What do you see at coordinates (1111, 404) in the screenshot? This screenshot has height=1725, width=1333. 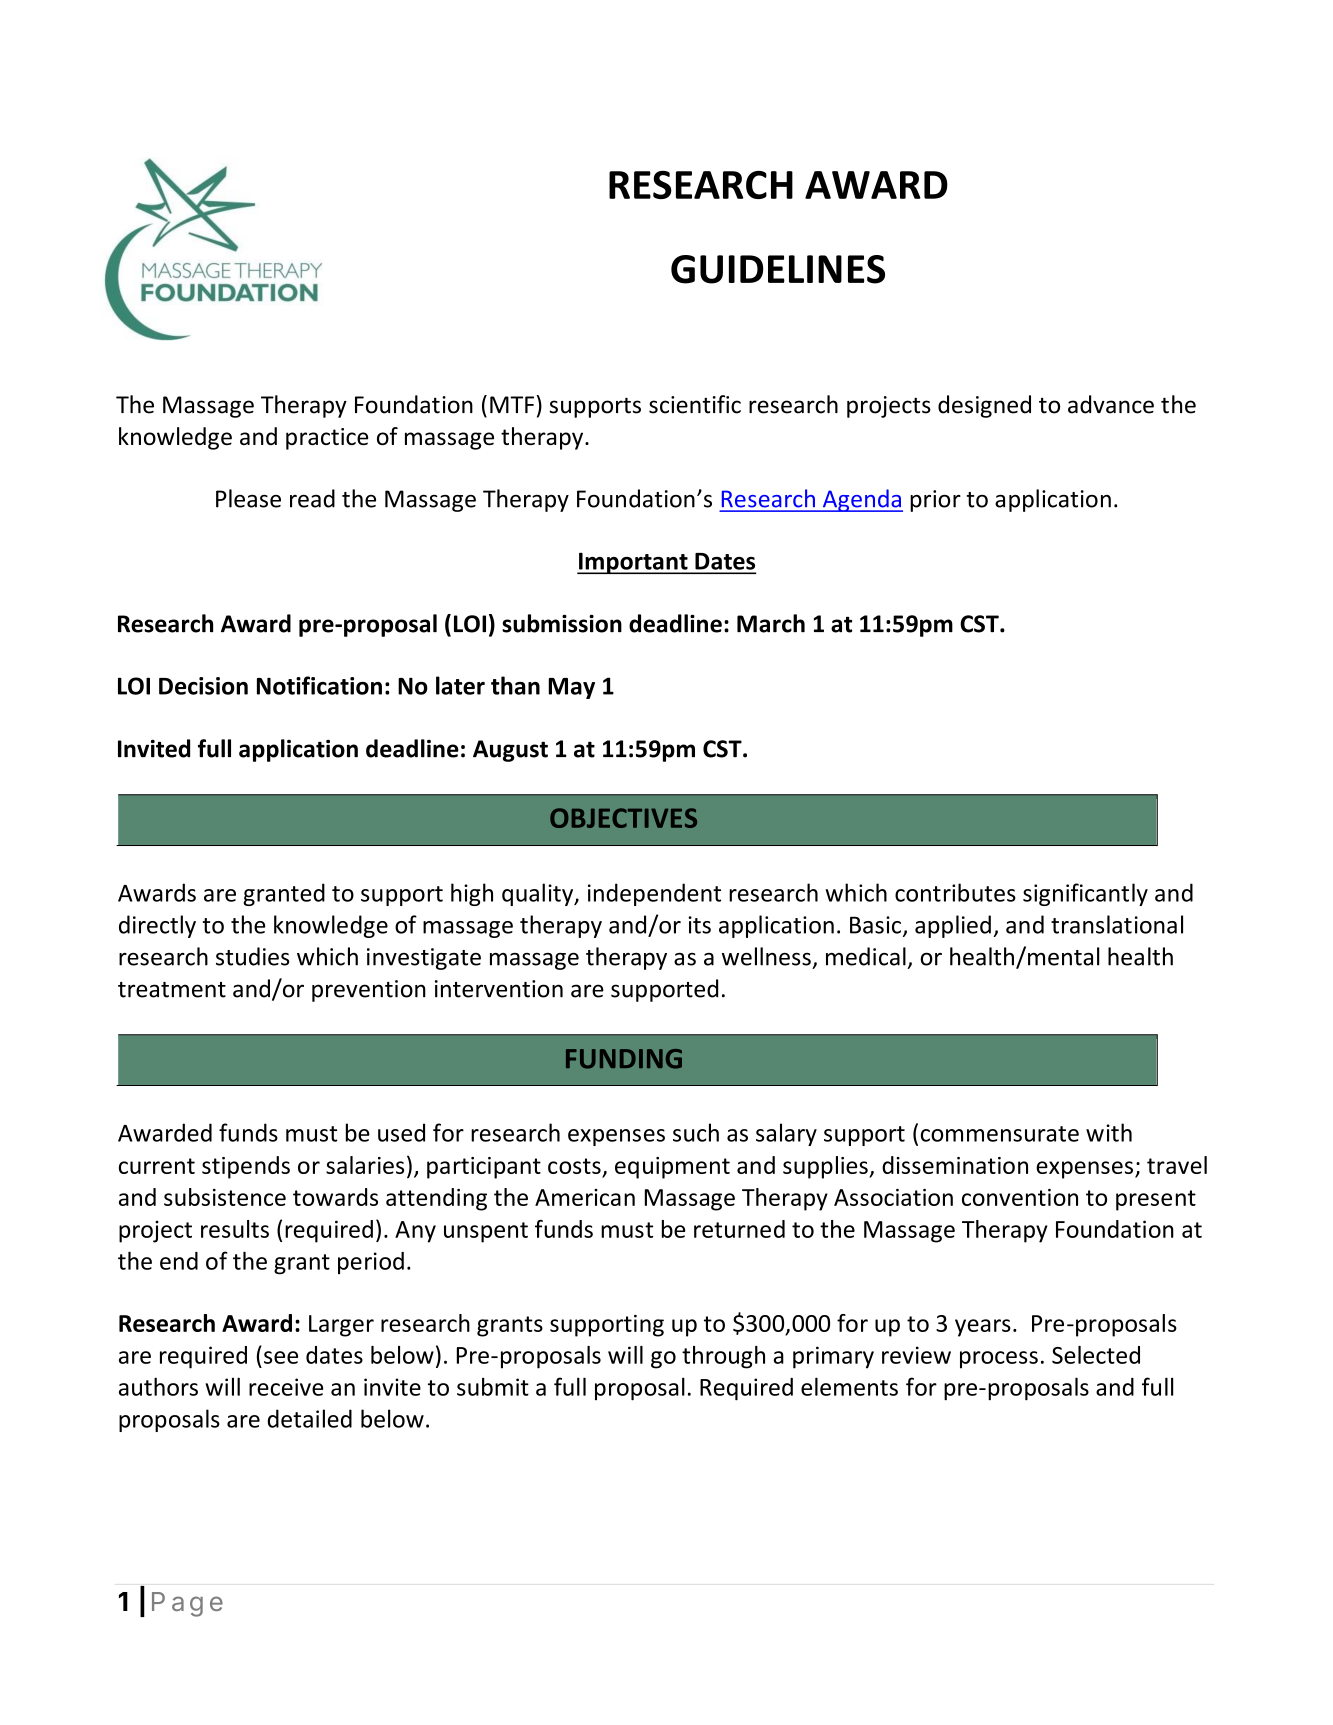 I see `advance` at bounding box center [1111, 404].
